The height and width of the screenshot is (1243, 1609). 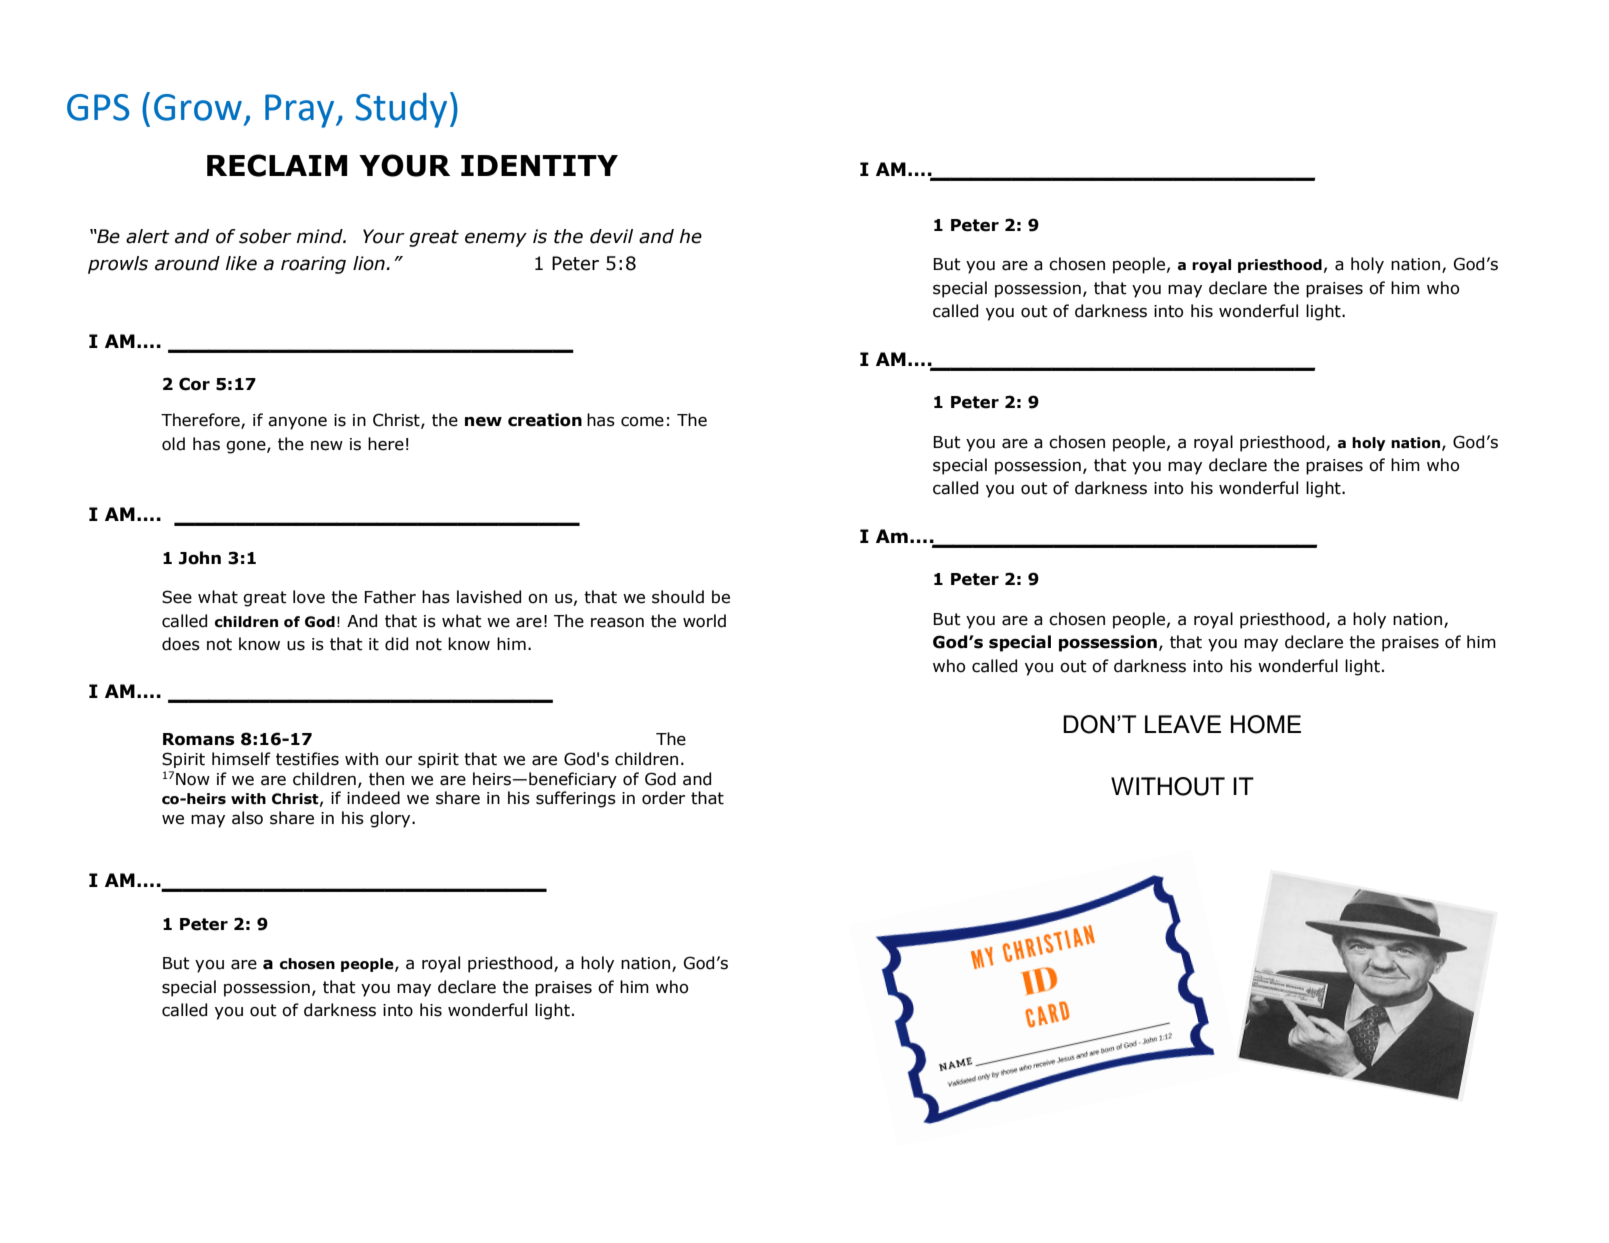 What do you see at coordinates (539, 165) in the screenshot?
I see `IDENTITY` at bounding box center [539, 165].
